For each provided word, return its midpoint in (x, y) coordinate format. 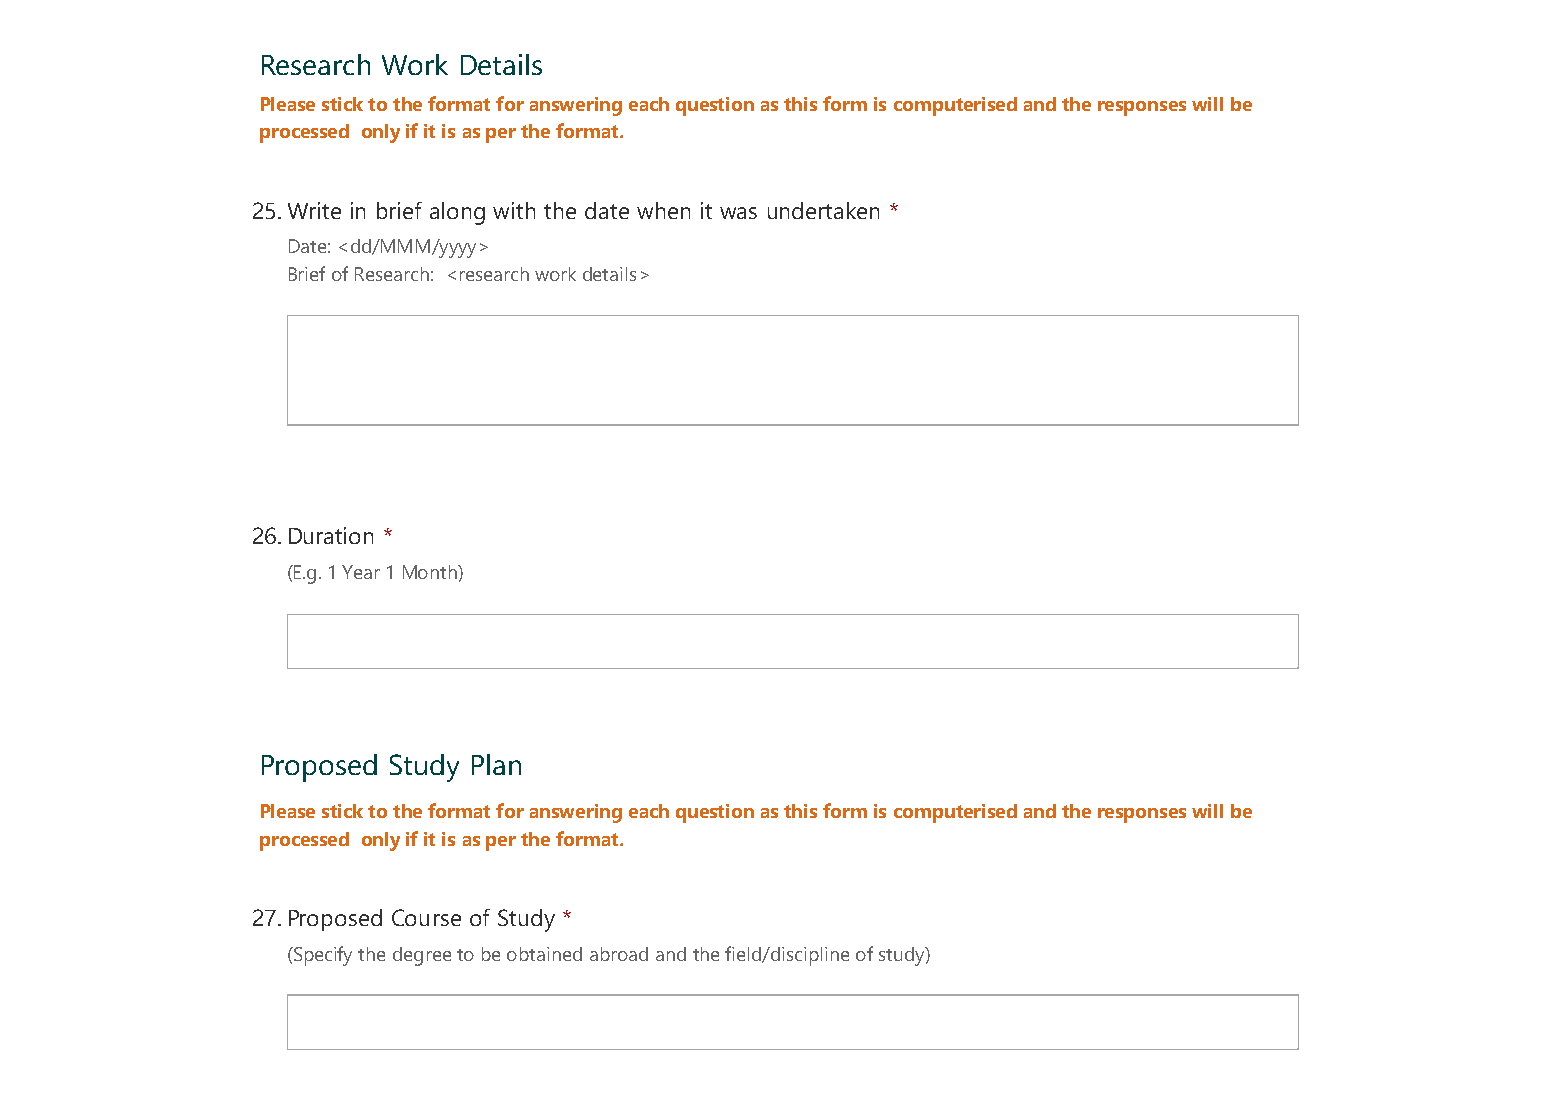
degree (422, 956)
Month (431, 572)
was (738, 213)
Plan (496, 764)
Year (361, 572)
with (514, 210)
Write (314, 210)
